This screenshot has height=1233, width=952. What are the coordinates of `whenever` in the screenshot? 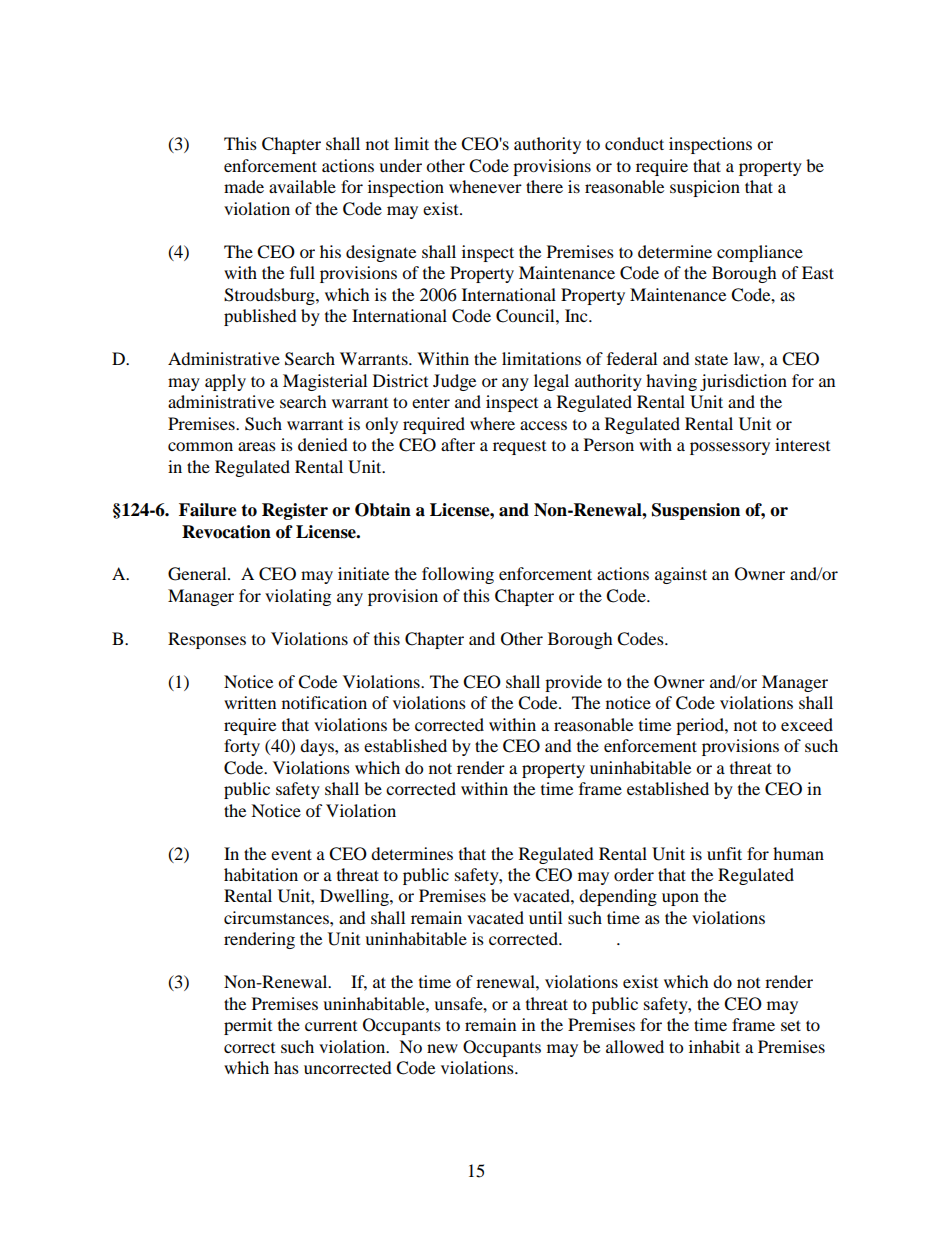 It's located at (485, 186).
